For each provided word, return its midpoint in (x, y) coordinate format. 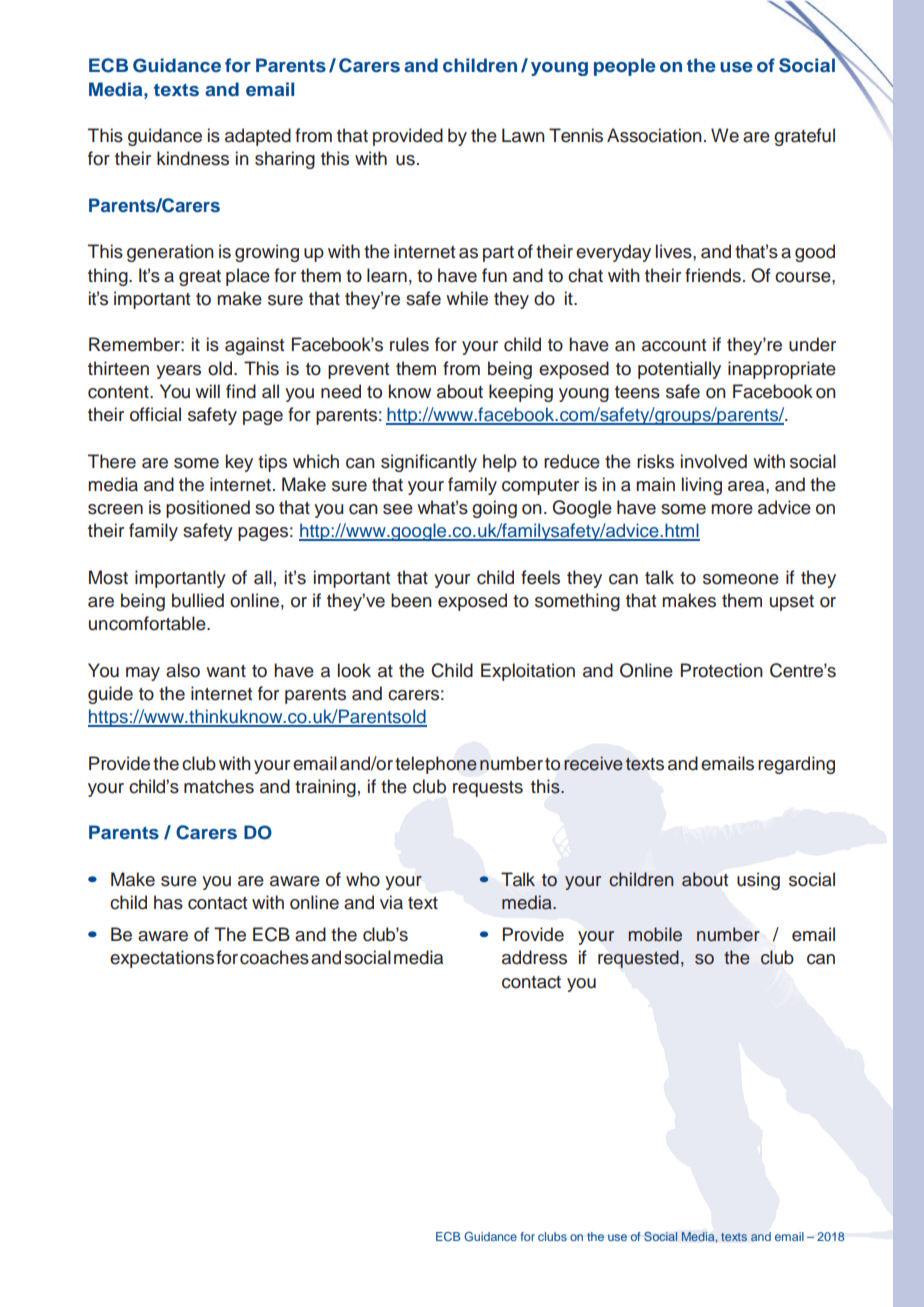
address (534, 957)
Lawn (523, 135)
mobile (655, 934)
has (168, 902)
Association (654, 135)
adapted (258, 137)
